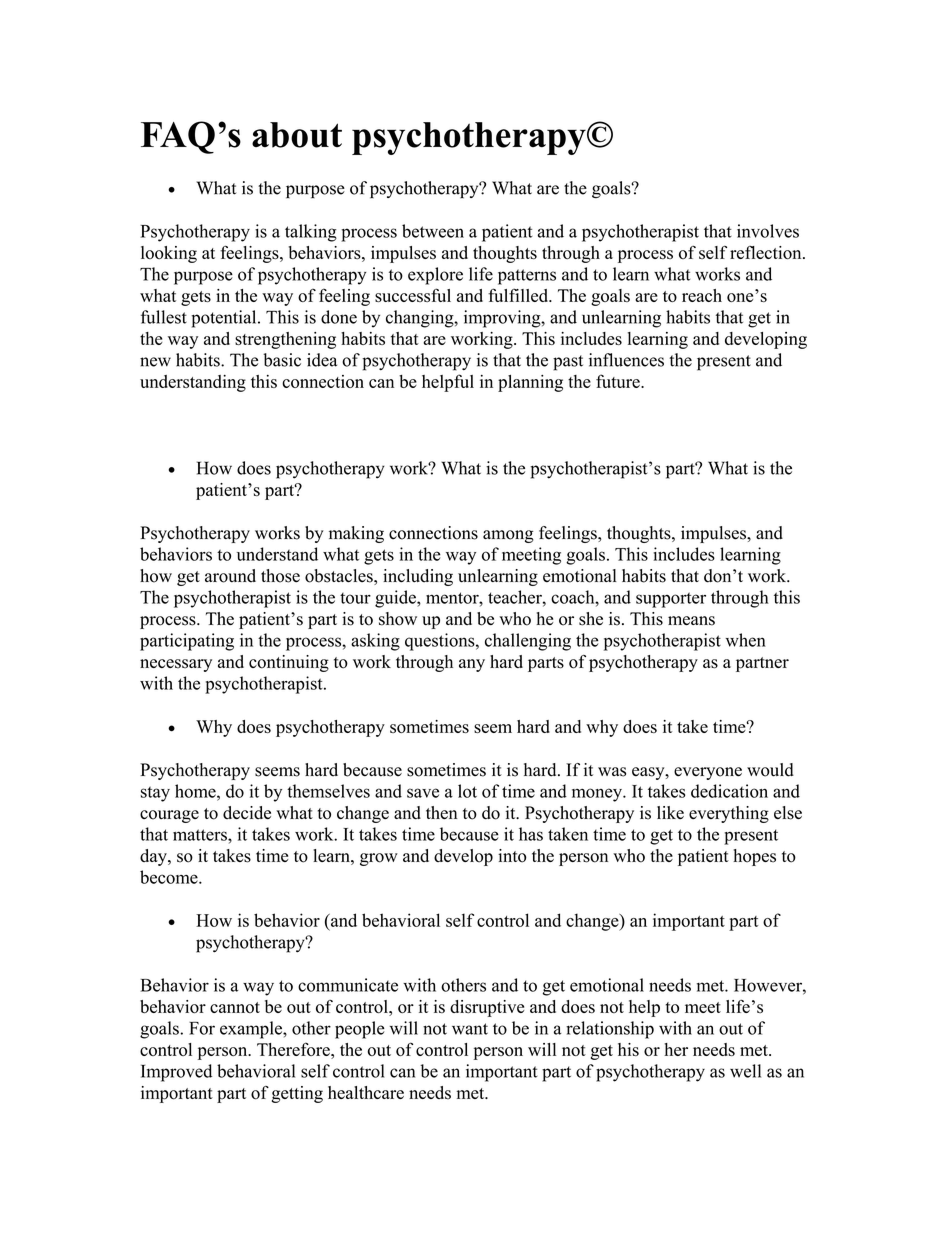  I want to click on involves, so click(768, 231).
